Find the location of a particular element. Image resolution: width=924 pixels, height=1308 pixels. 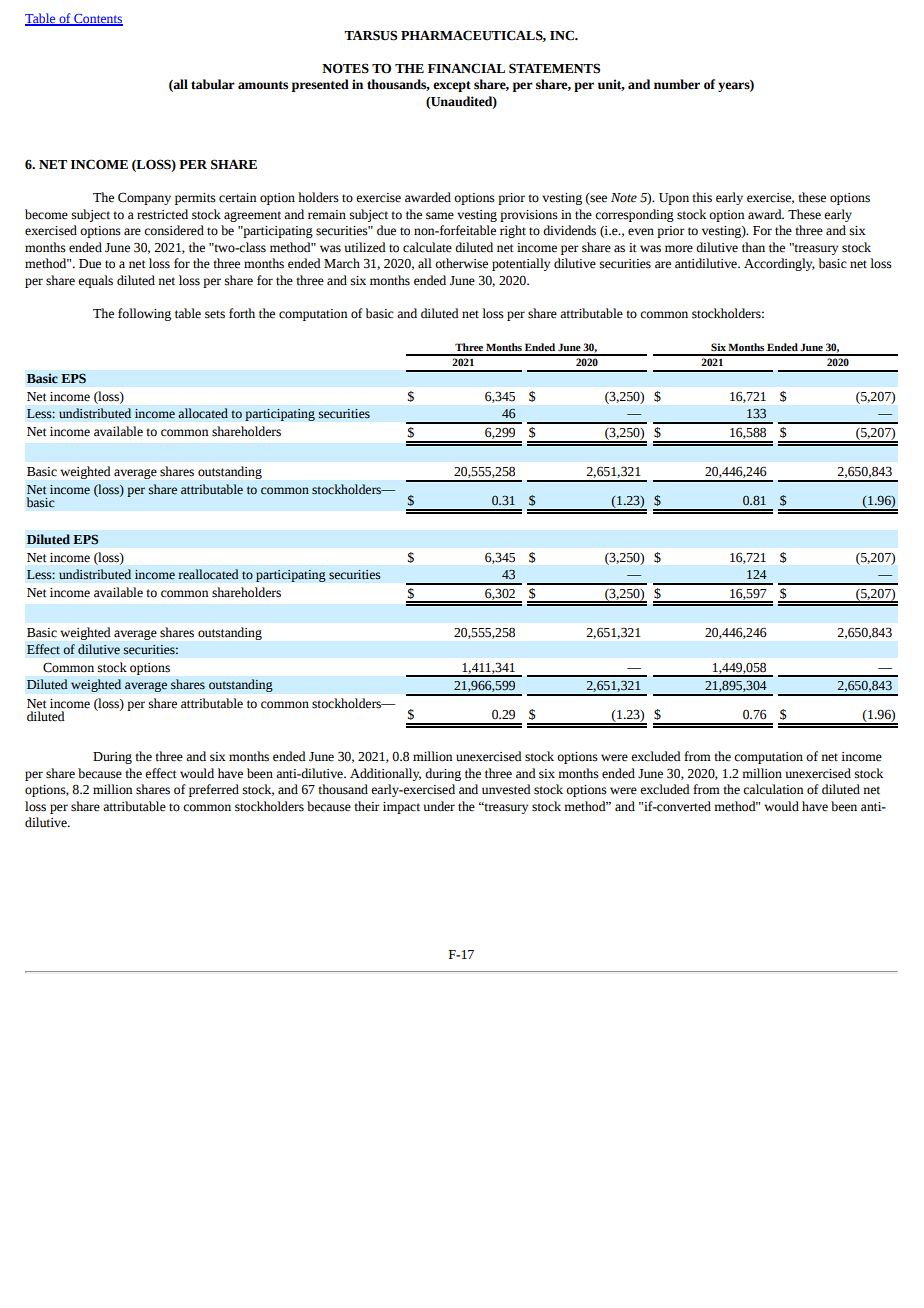

equals is located at coordinates (95, 281).
